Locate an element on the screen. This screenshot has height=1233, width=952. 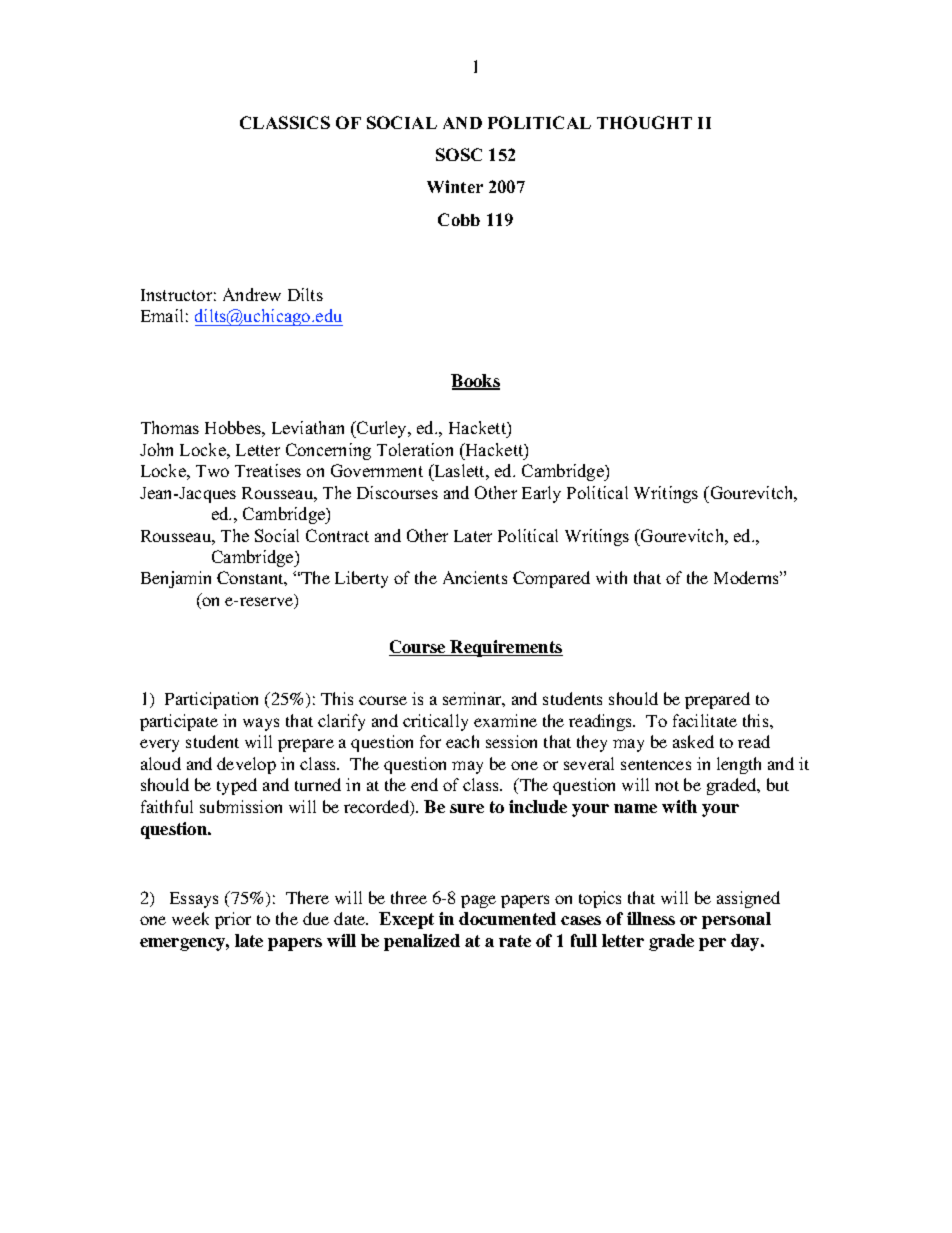
page is located at coordinates (478, 901).
